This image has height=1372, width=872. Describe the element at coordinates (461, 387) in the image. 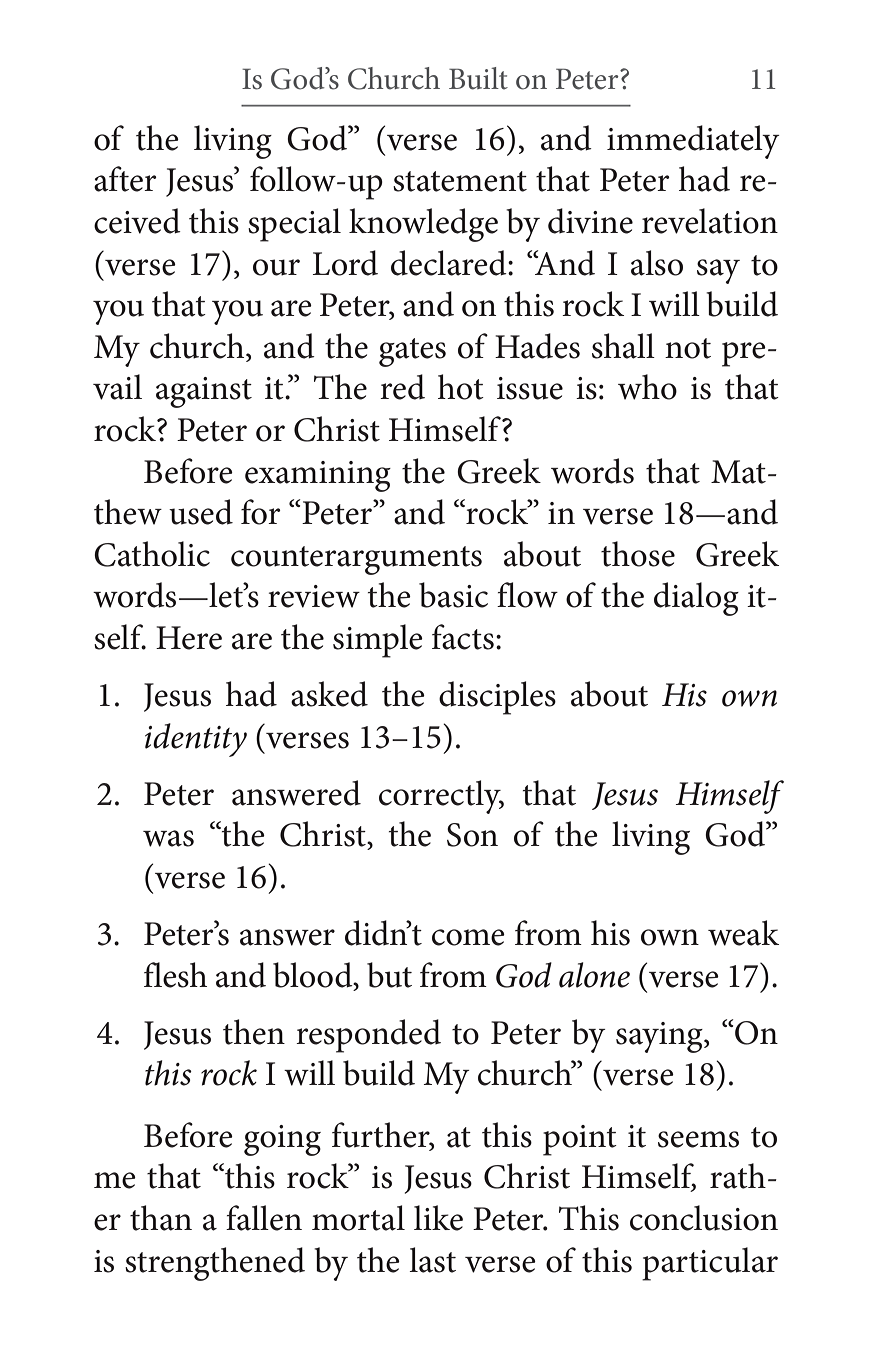

I see `hot` at that location.
